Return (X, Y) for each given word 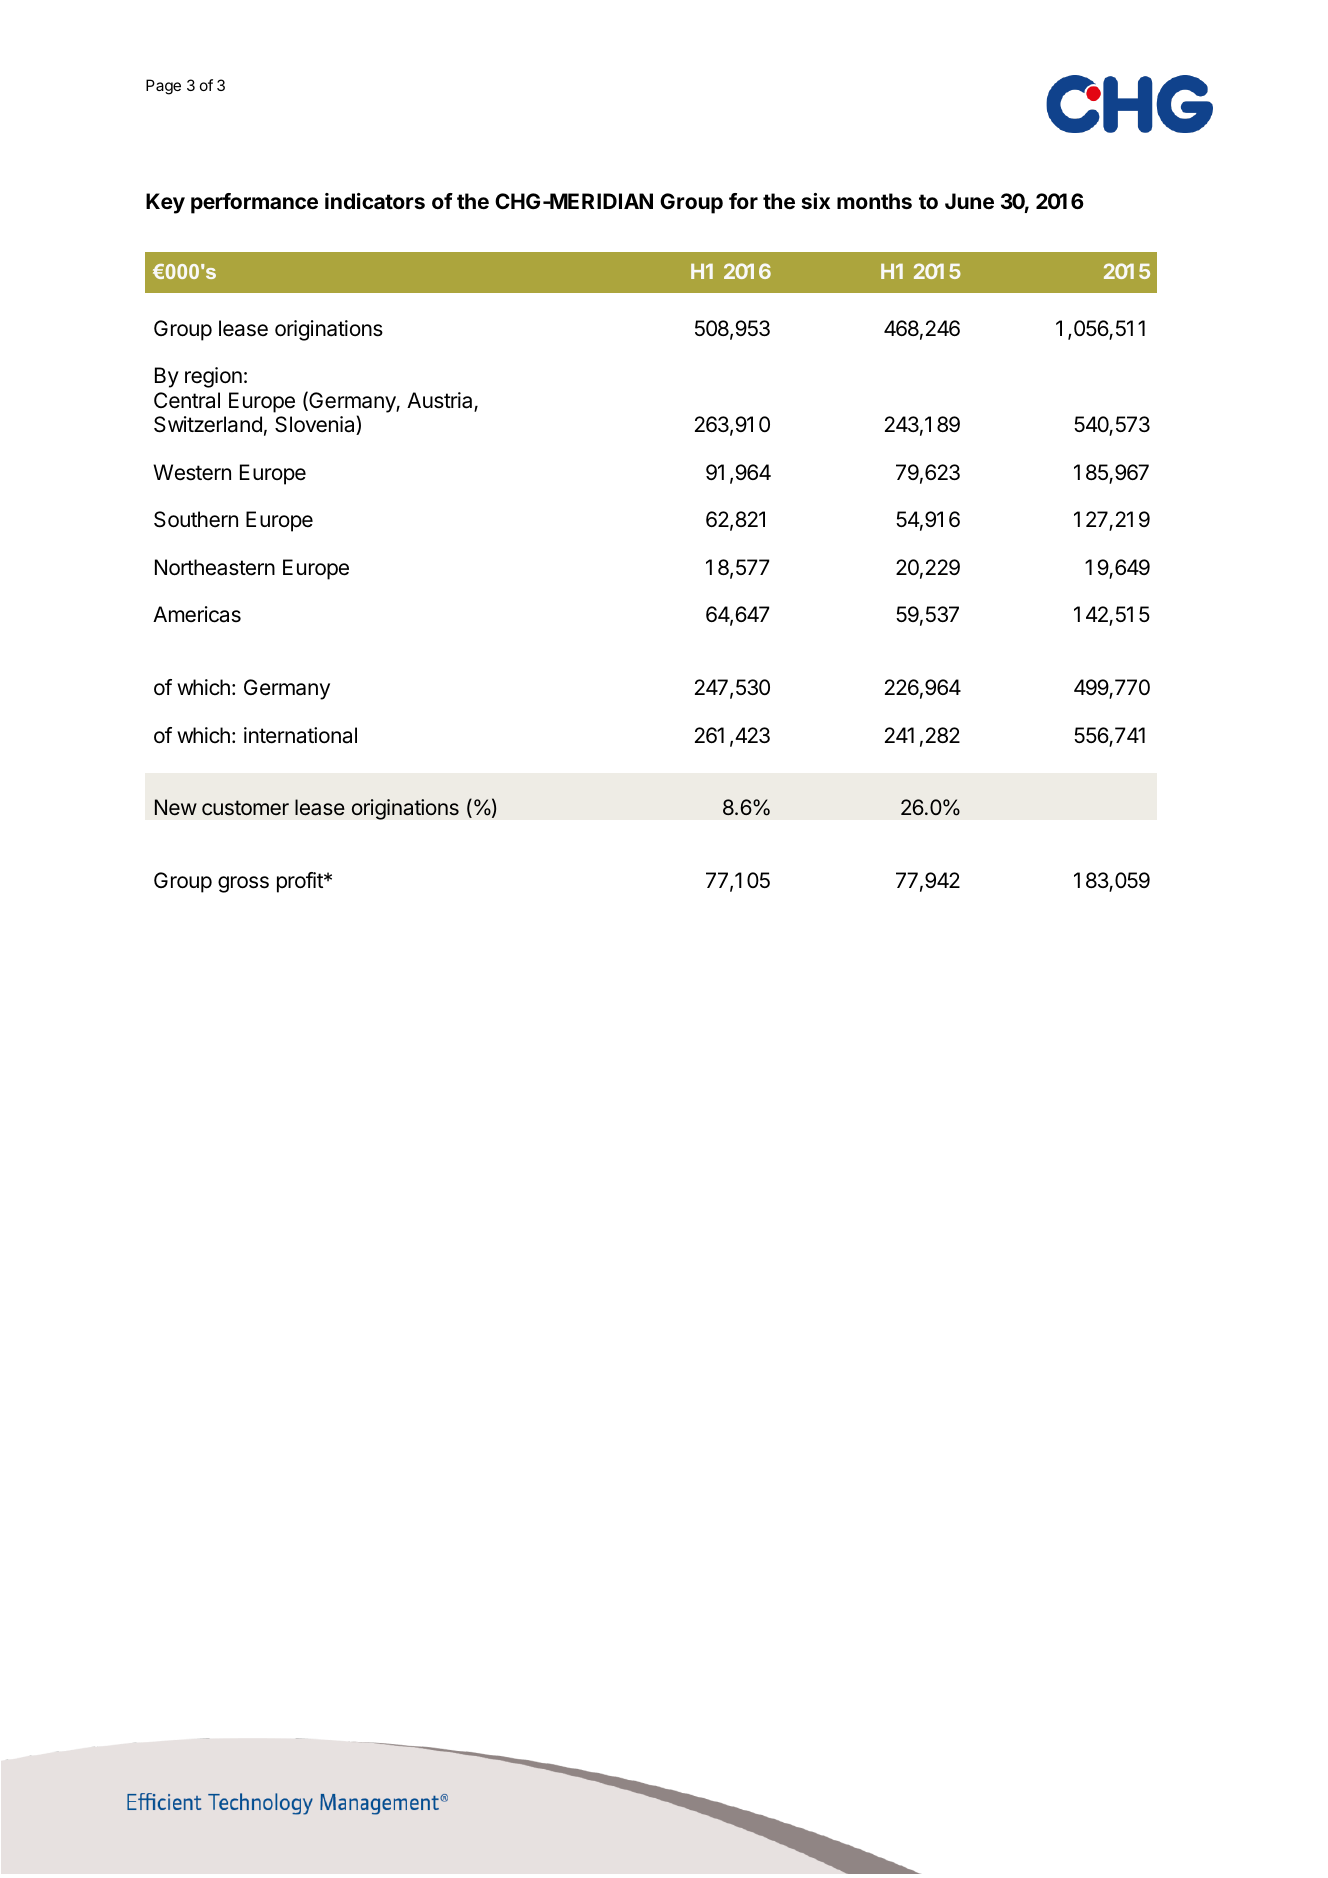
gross (243, 884)
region (213, 377)
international (300, 735)
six (816, 201)
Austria (441, 401)
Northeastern (215, 567)
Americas (197, 614)
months (874, 201)
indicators (375, 201)
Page (163, 87)
